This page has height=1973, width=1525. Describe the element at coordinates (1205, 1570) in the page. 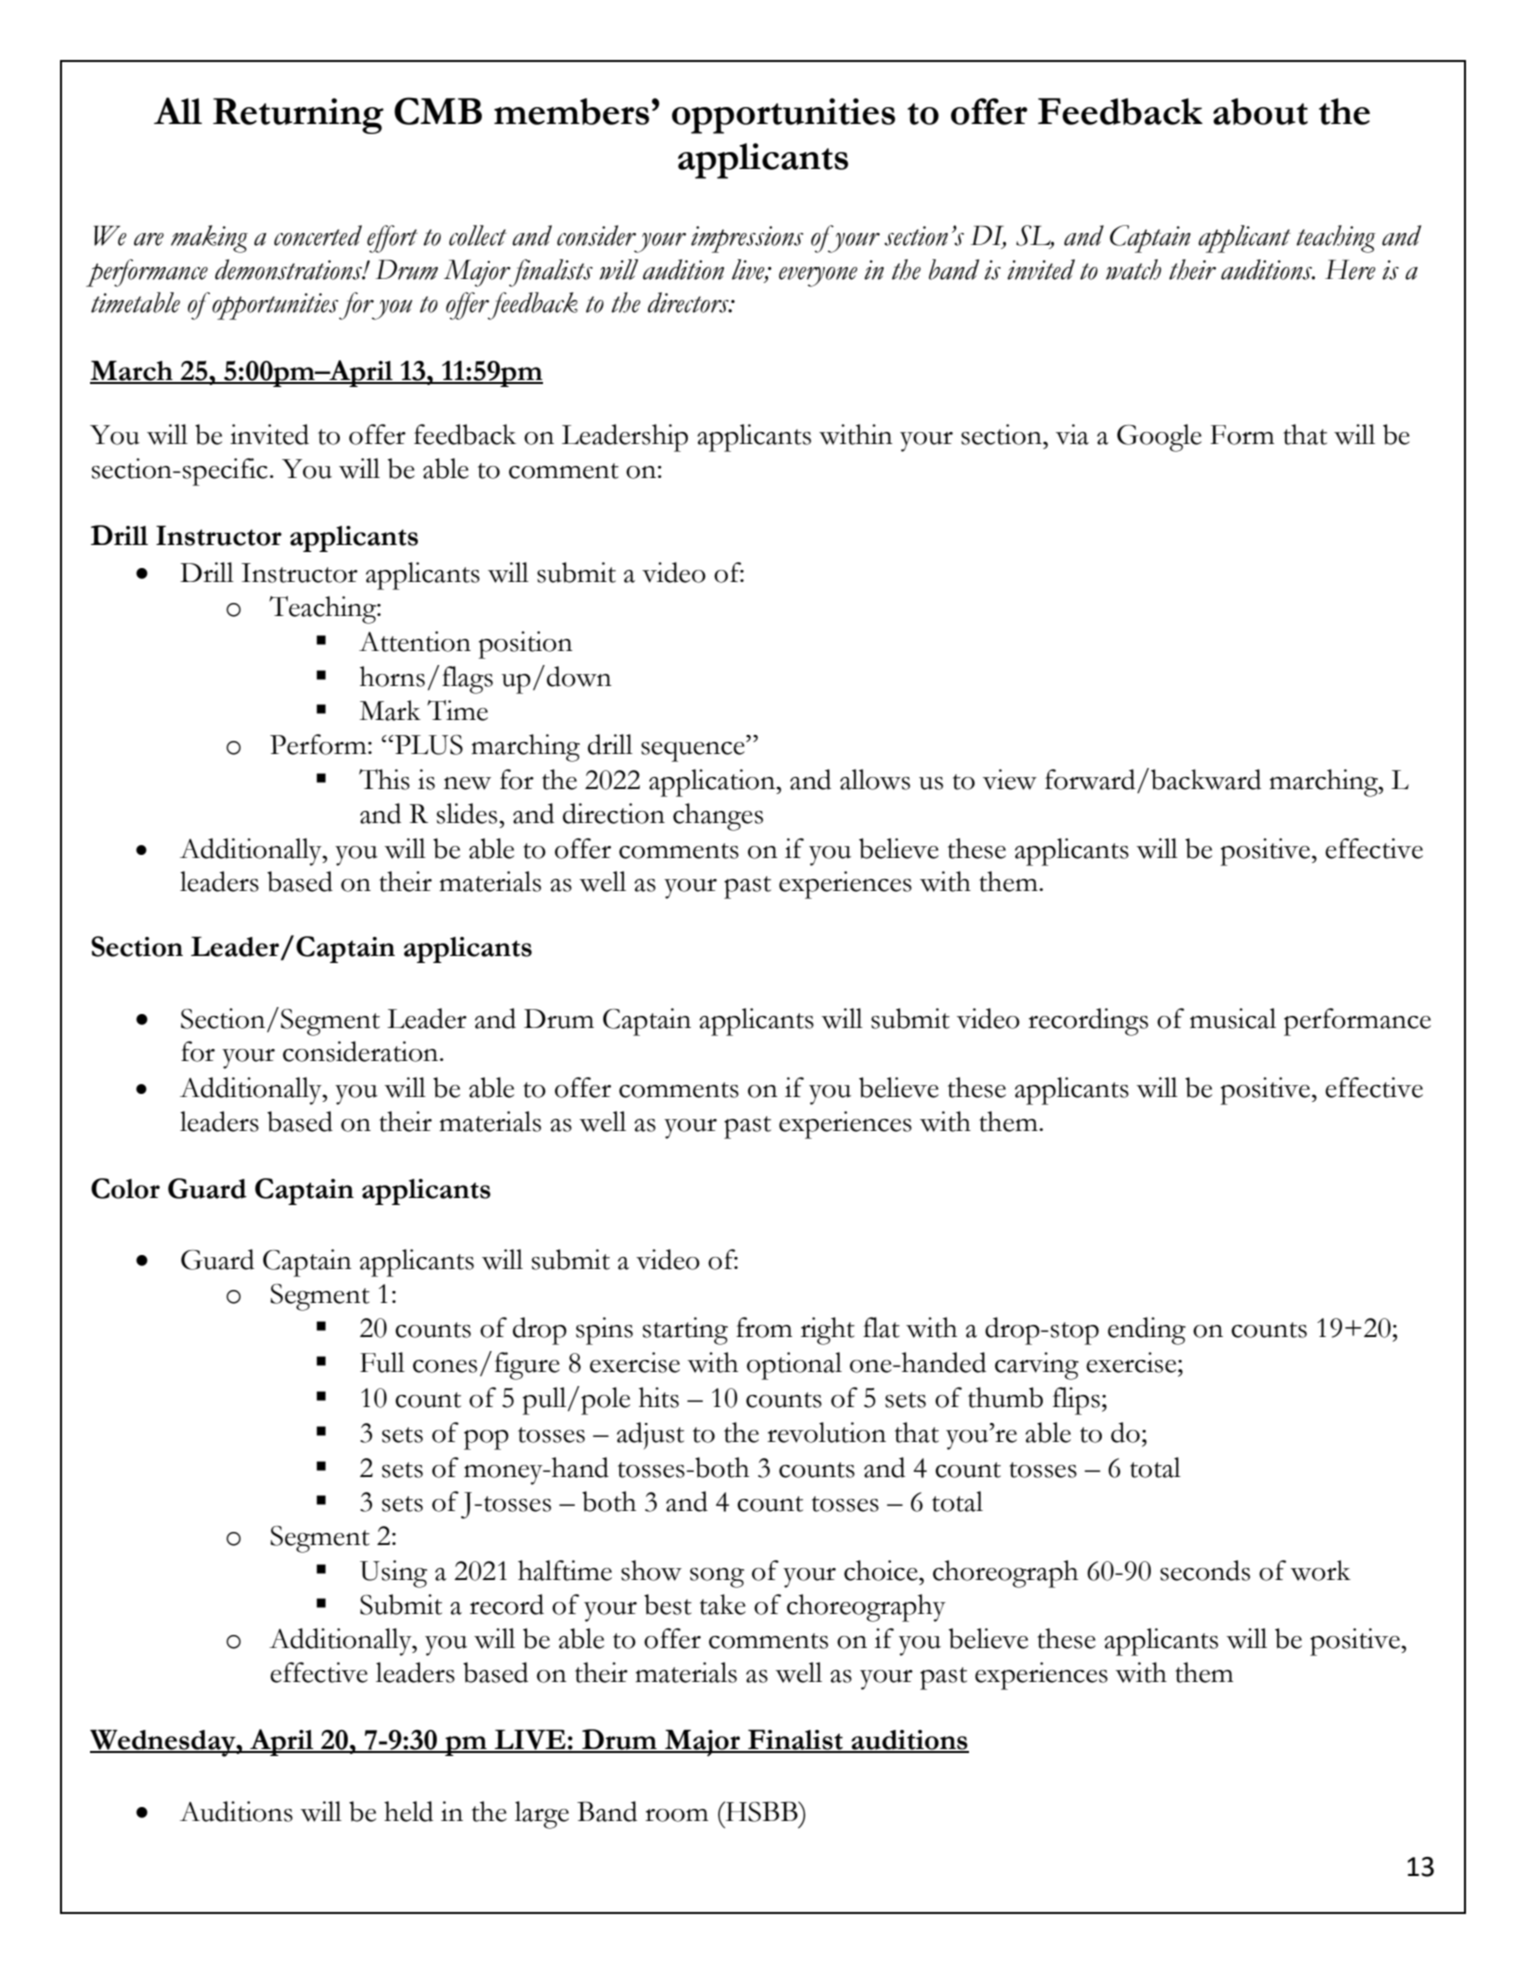

I see `seconds` at that location.
